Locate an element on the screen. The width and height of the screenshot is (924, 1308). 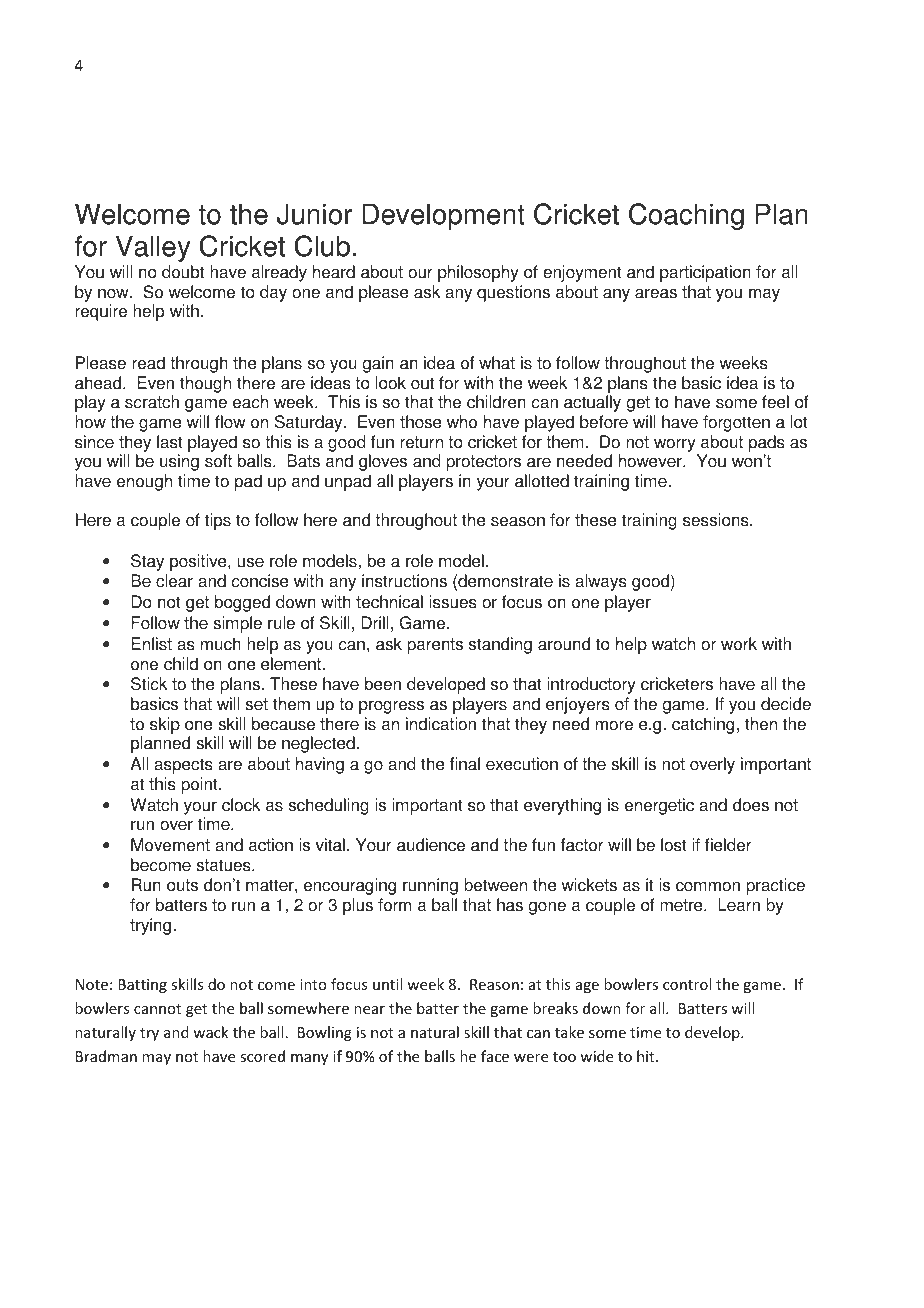
worry is located at coordinates (675, 445).
